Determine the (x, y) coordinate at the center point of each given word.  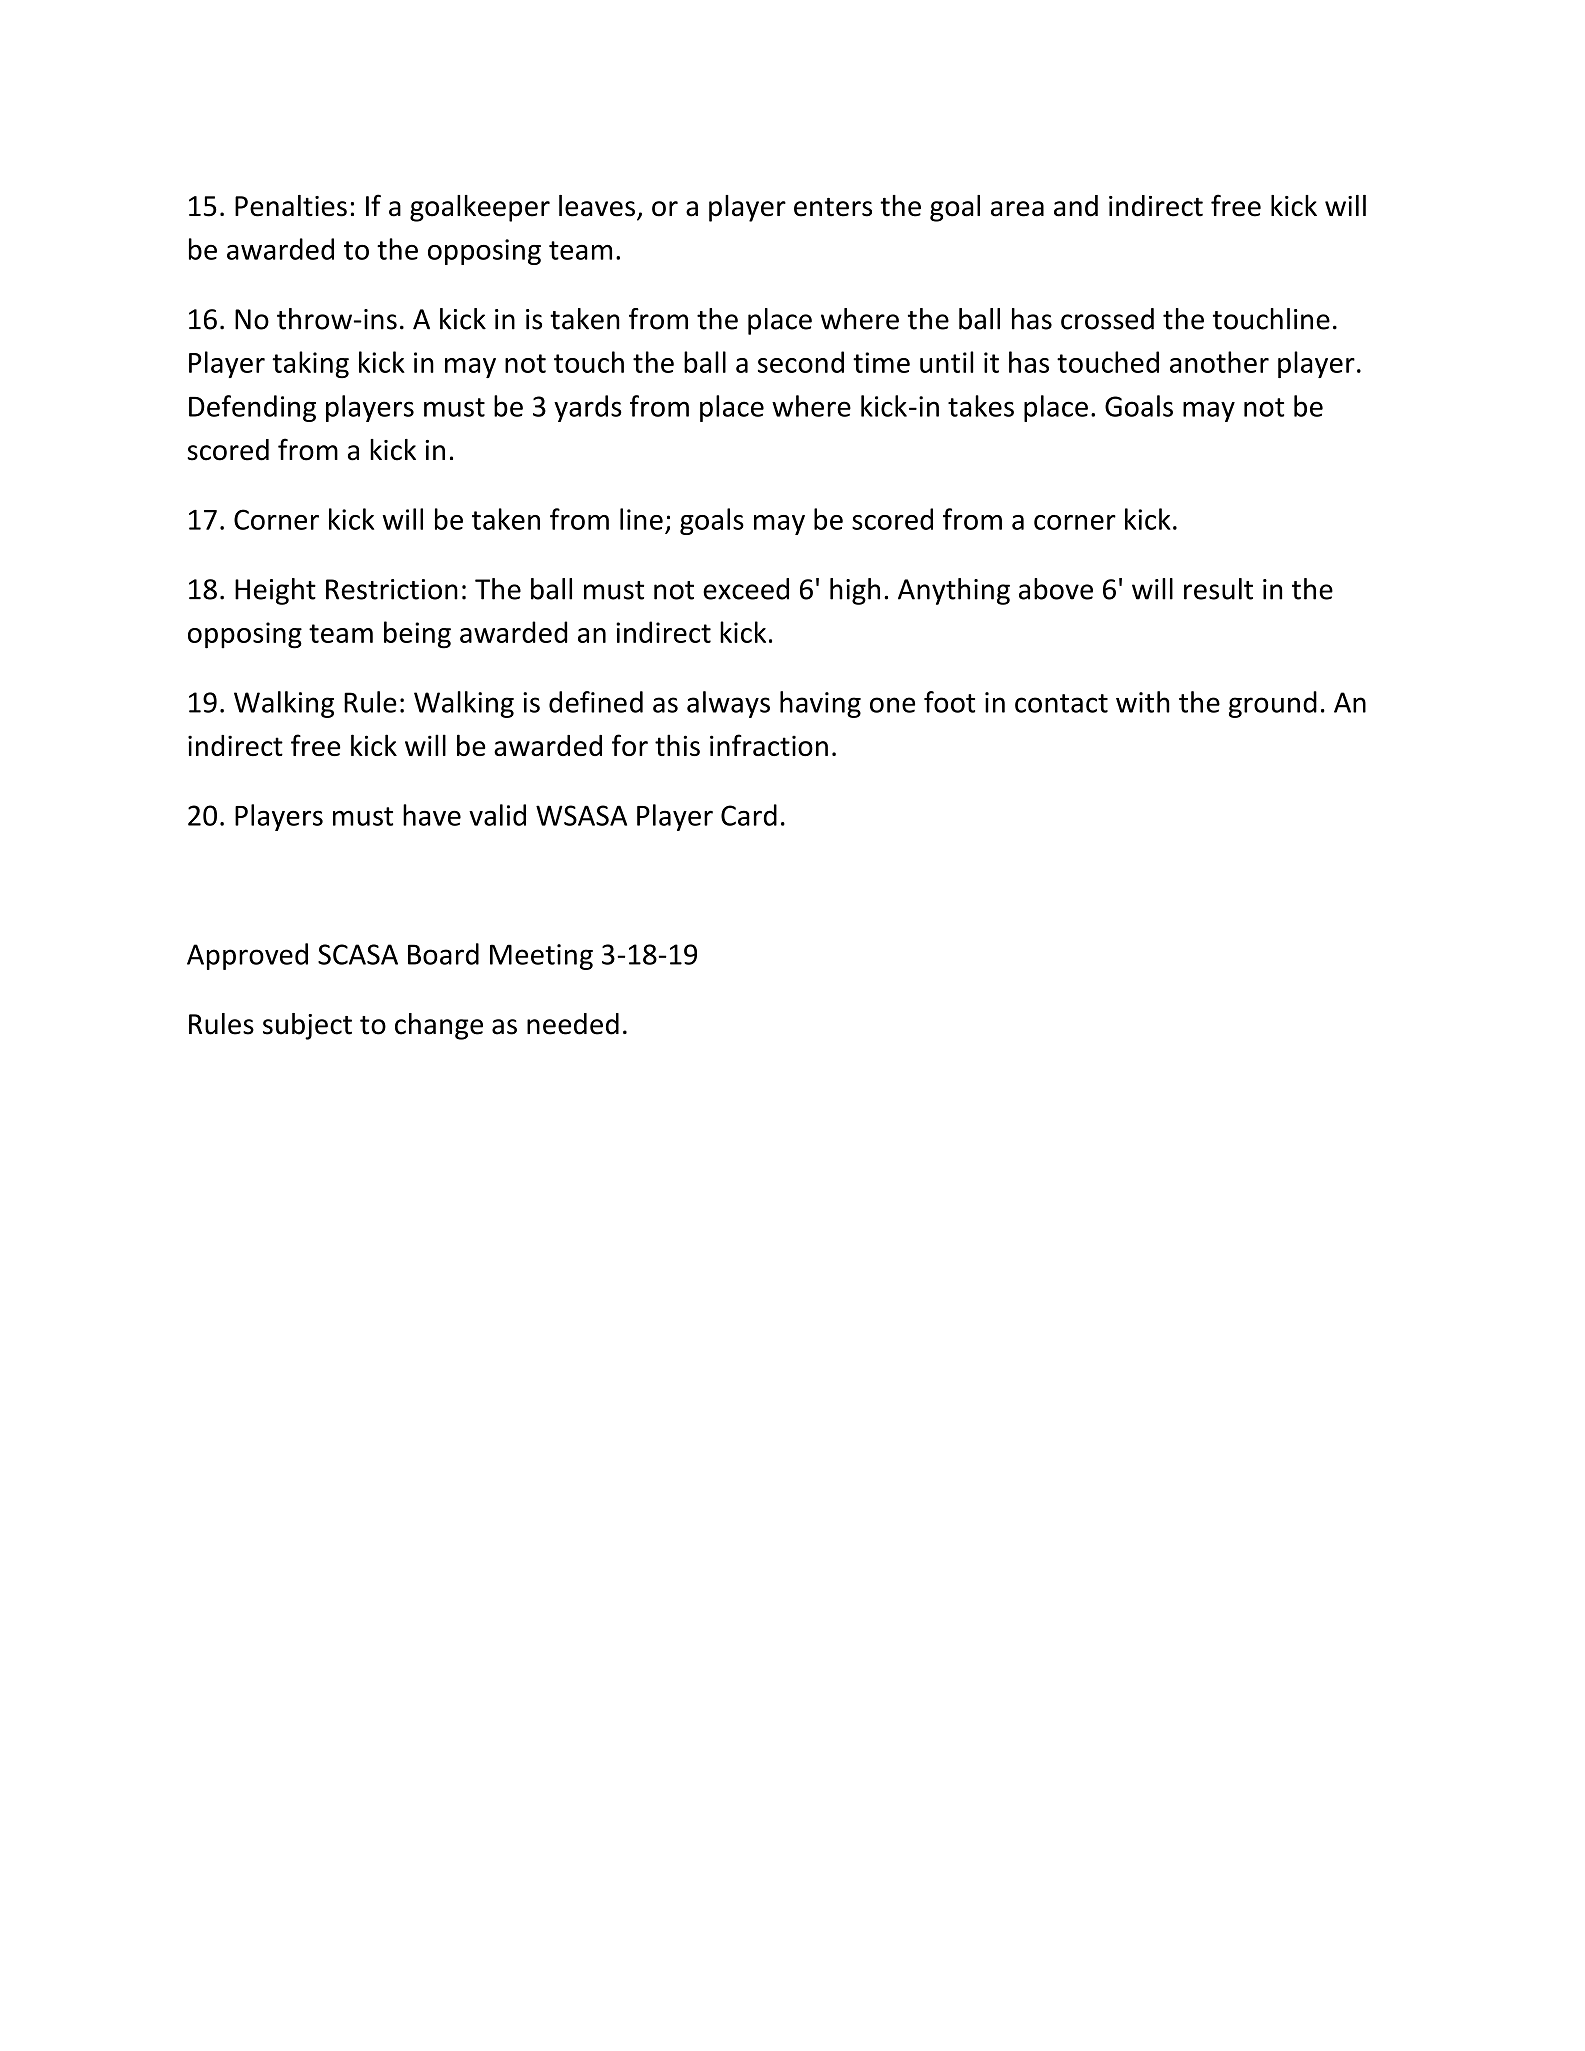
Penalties (291, 206)
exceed (746, 589)
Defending (252, 408)
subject (307, 1026)
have (432, 815)
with (1143, 702)
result (1218, 589)
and (1076, 206)
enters (833, 207)
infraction (769, 745)
